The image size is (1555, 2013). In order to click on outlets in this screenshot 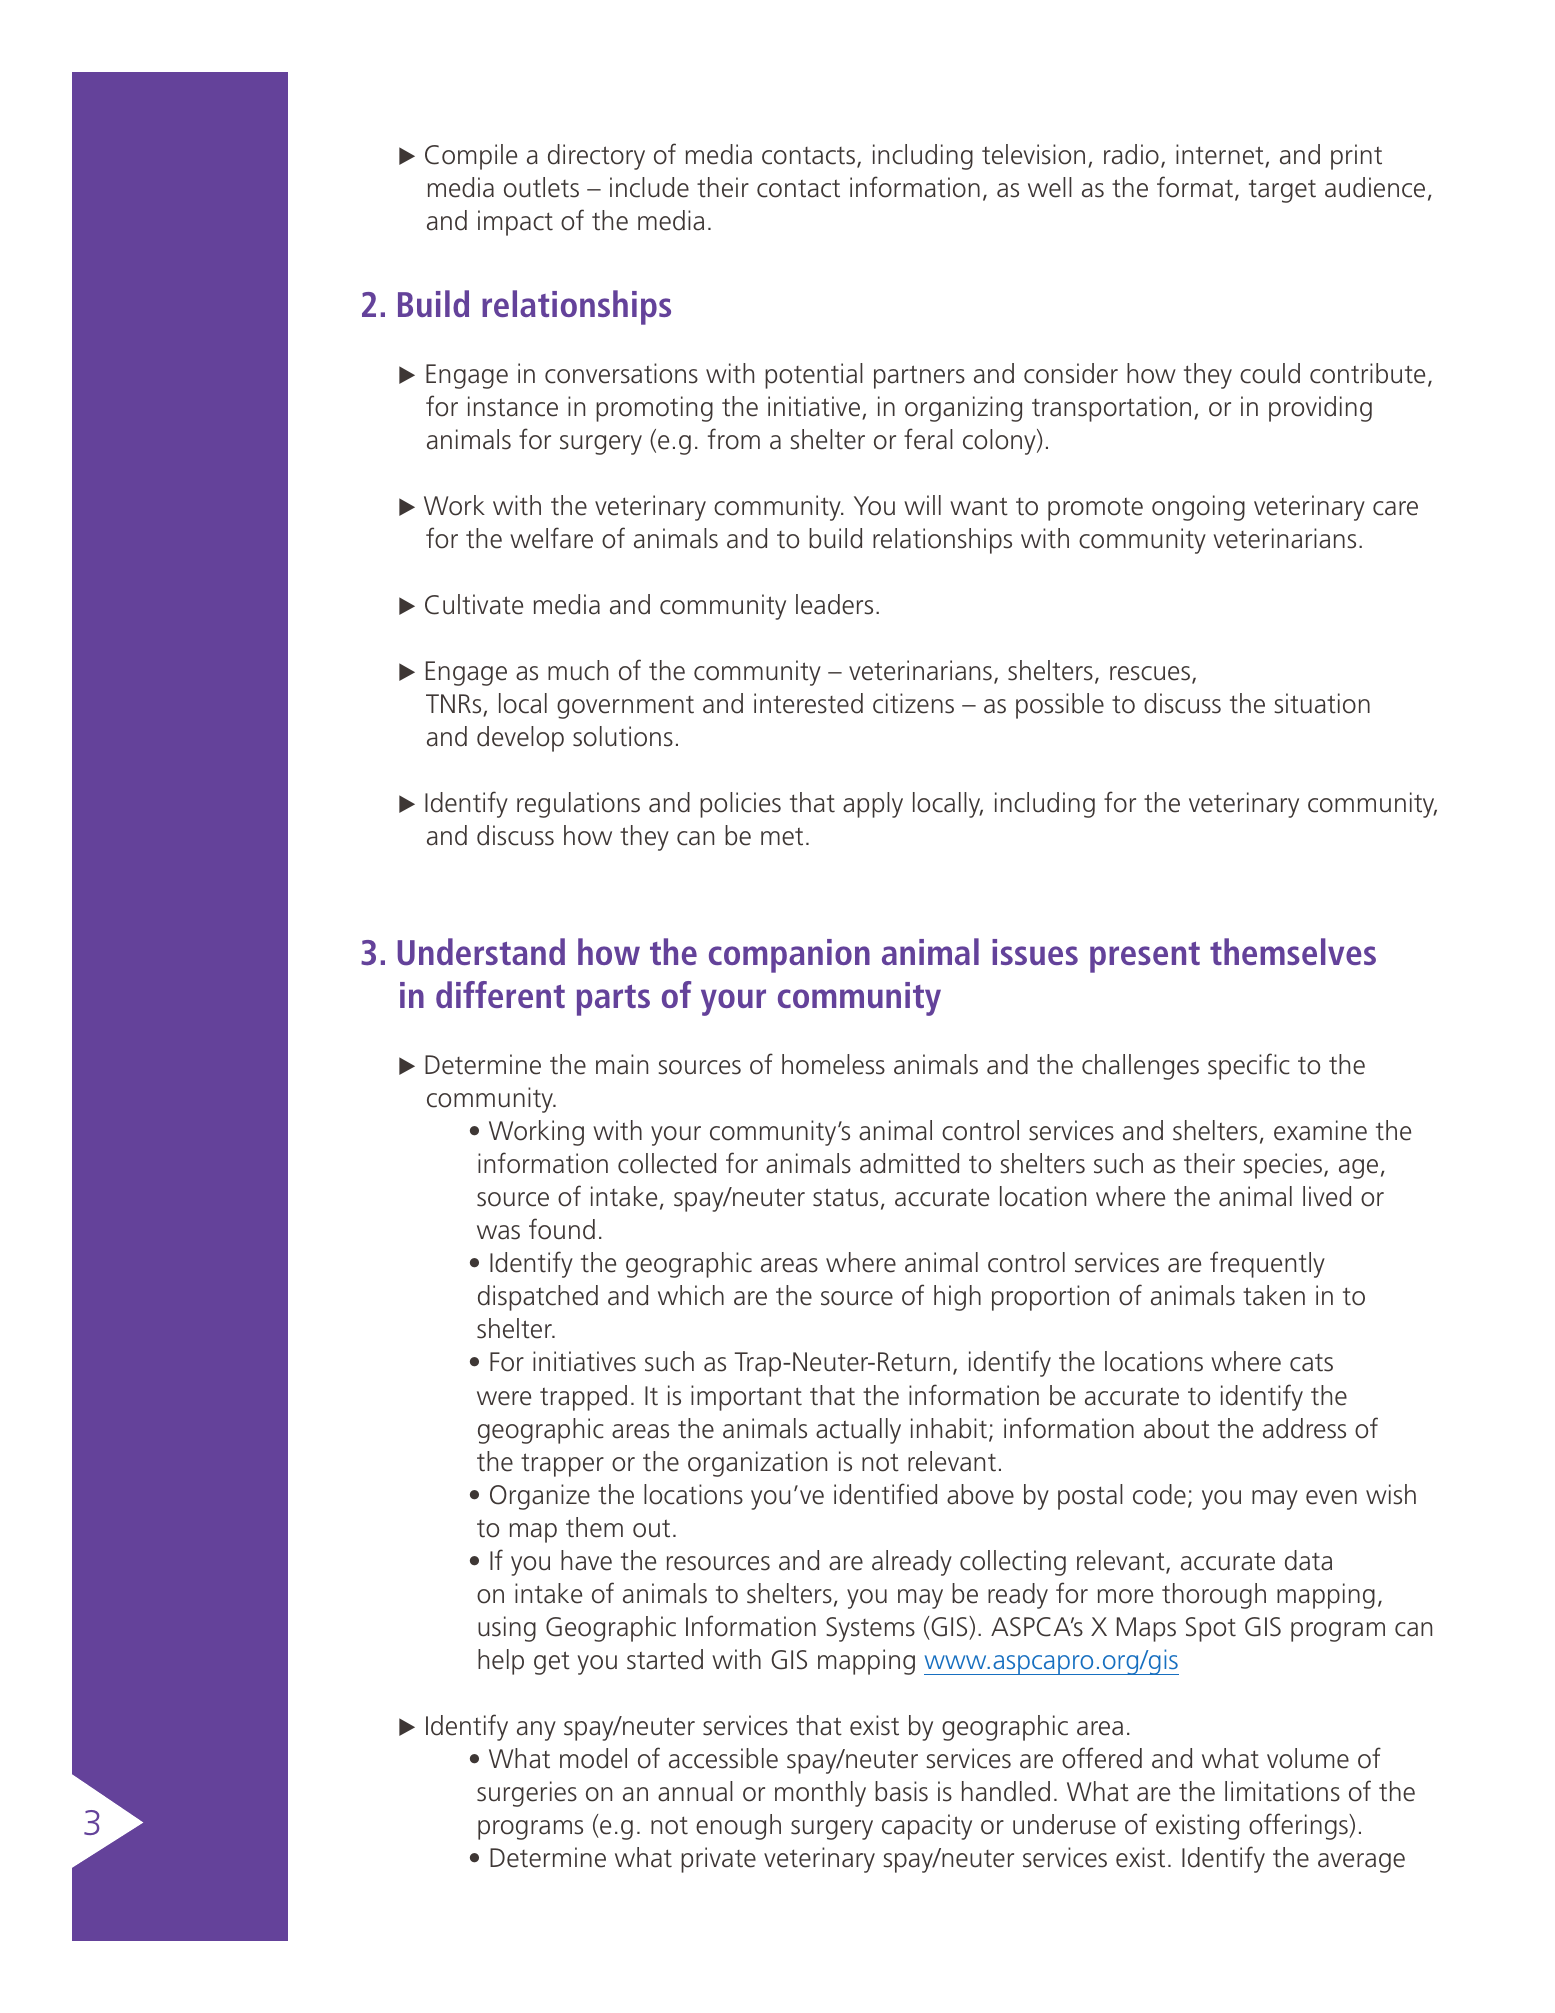, I will do `click(541, 187)`.
